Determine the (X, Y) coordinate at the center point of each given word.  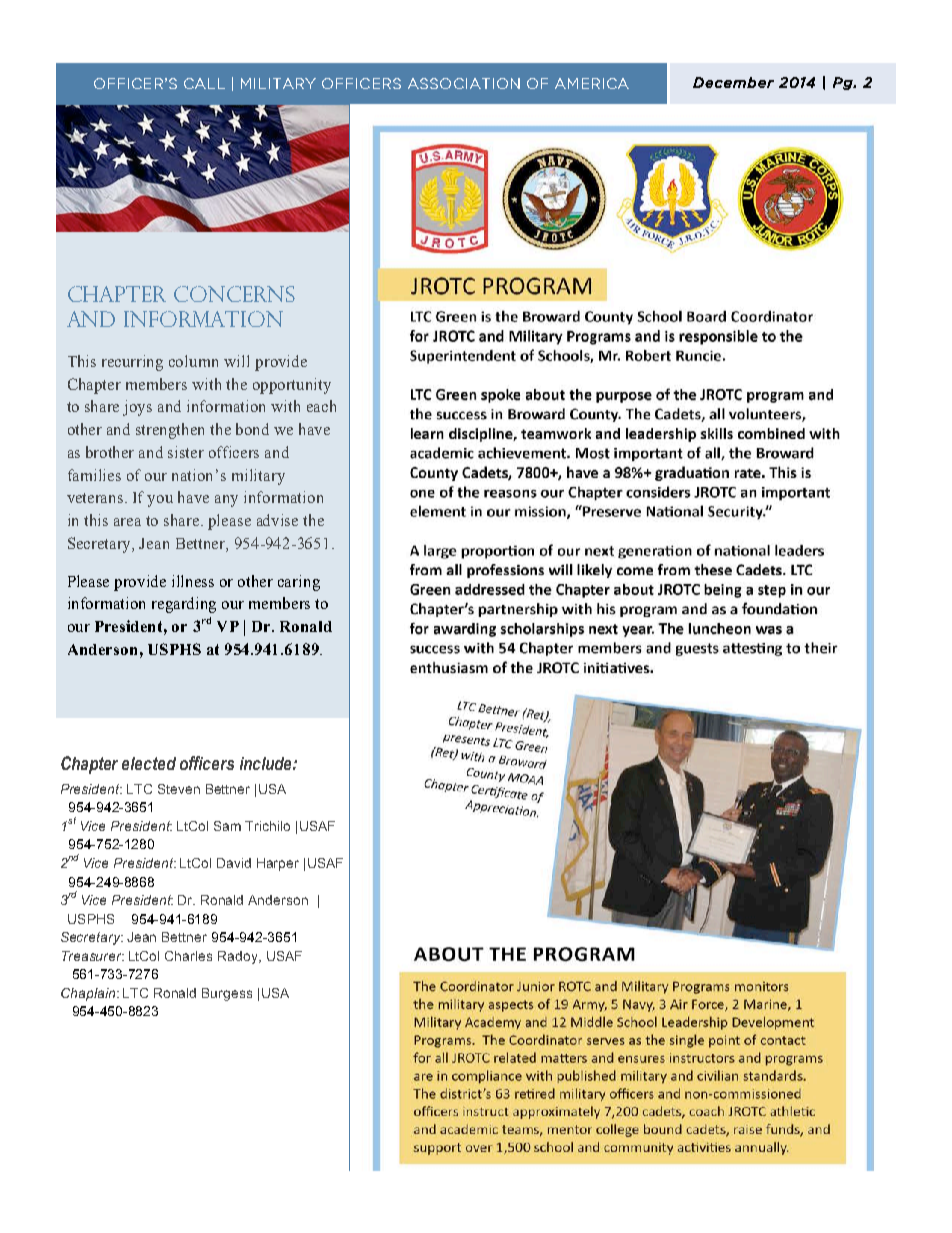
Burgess (227, 994)
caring (299, 583)
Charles (188, 956)
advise (277, 520)
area (127, 522)
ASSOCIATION (464, 83)
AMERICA (592, 83)
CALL (204, 83)
